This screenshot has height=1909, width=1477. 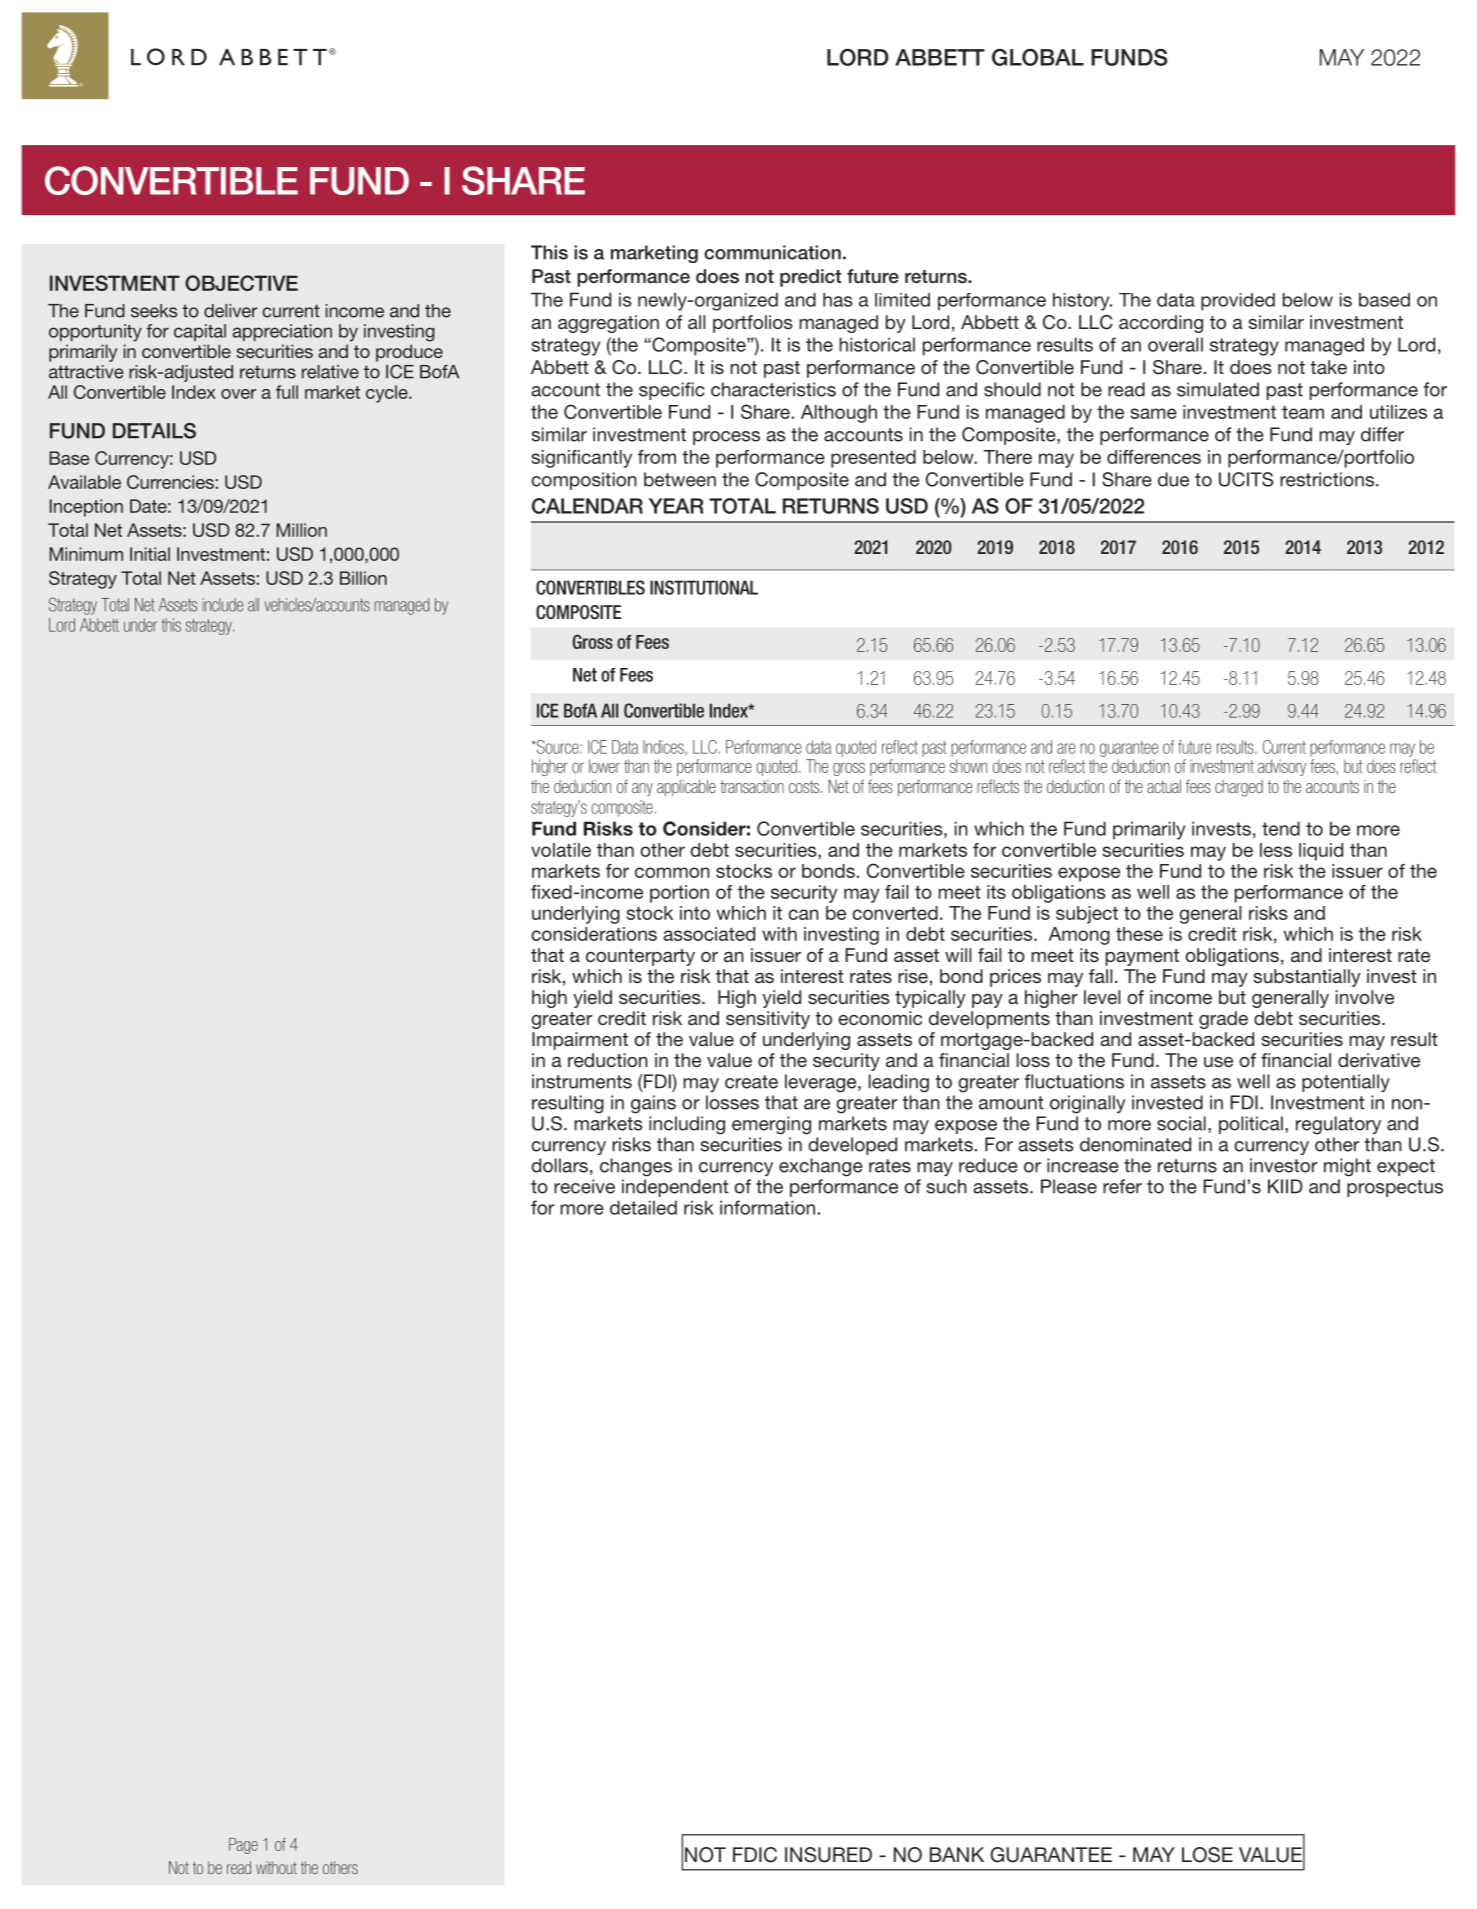 What do you see at coordinates (301, 530) in the screenshot?
I see `Million` at bounding box center [301, 530].
